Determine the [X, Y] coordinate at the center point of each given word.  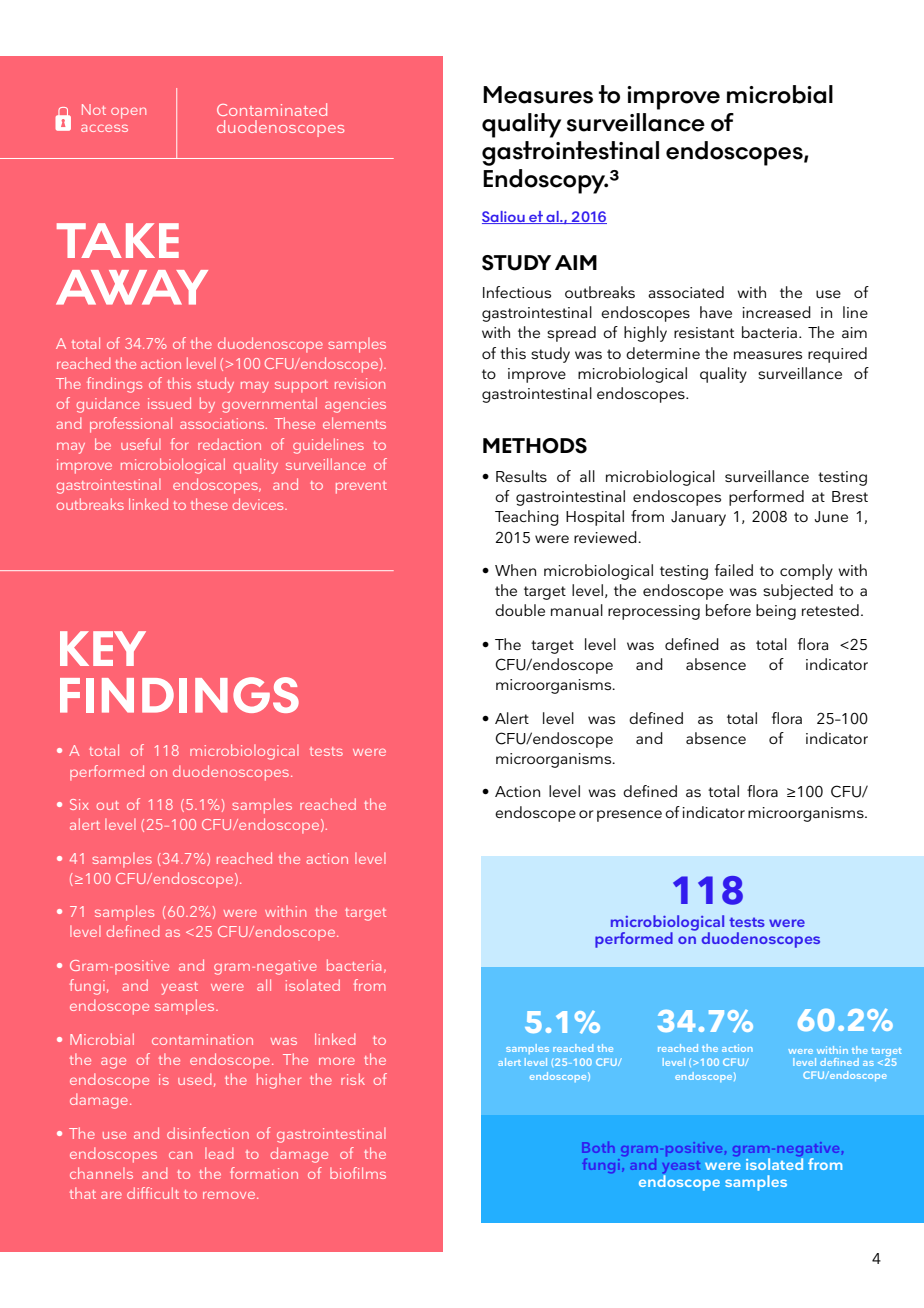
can [180, 1155]
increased [776, 312]
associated [686, 292]
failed [734, 570]
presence [629, 816]
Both [598, 1147]
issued [169, 403]
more [337, 1061]
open [128, 113]
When [515, 570]
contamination [202, 1039]
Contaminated [272, 109]
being [776, 612]
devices [259, 504]
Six [79, 804]
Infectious [517, 292]
